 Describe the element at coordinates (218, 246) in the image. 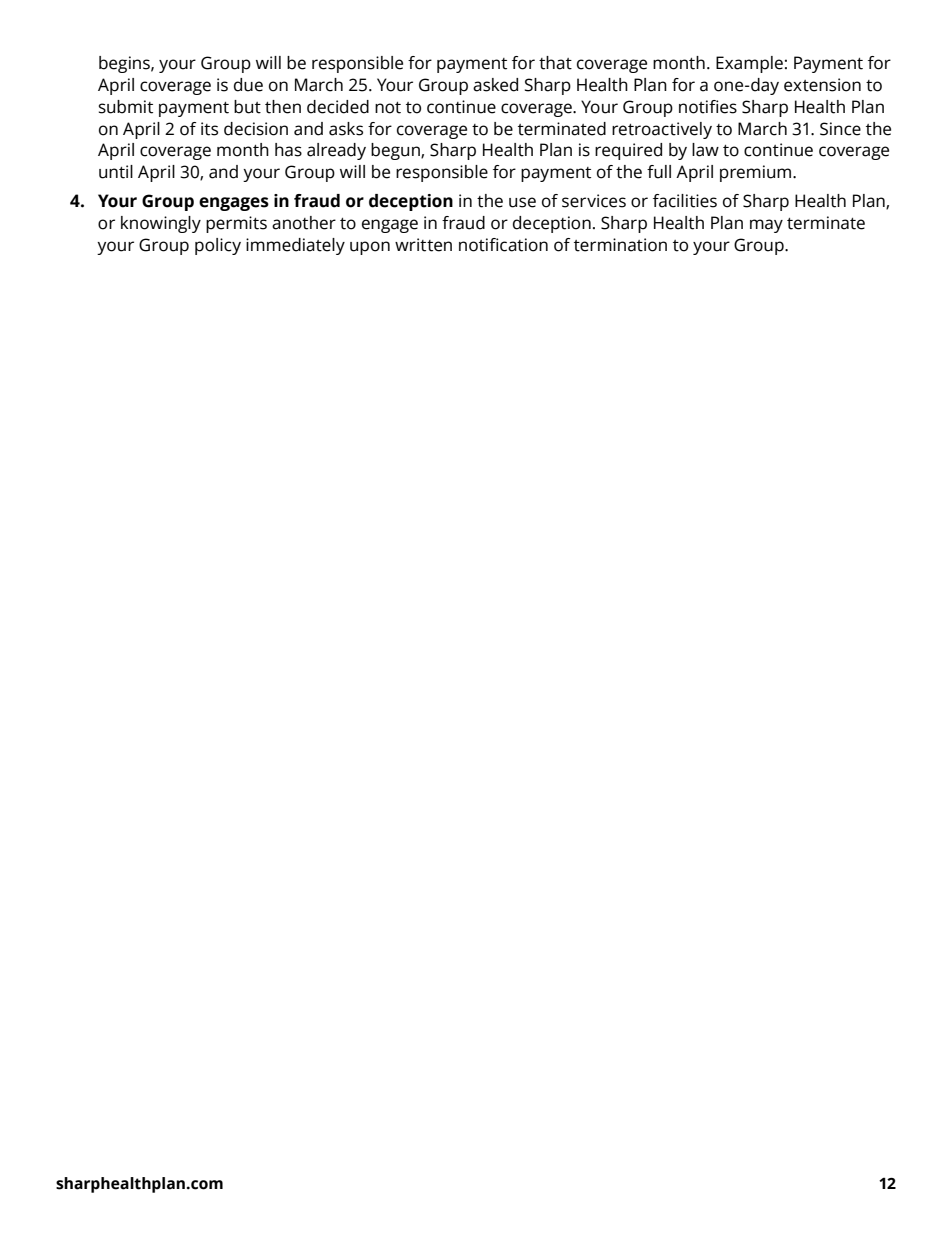

I see `policy` at that location.
